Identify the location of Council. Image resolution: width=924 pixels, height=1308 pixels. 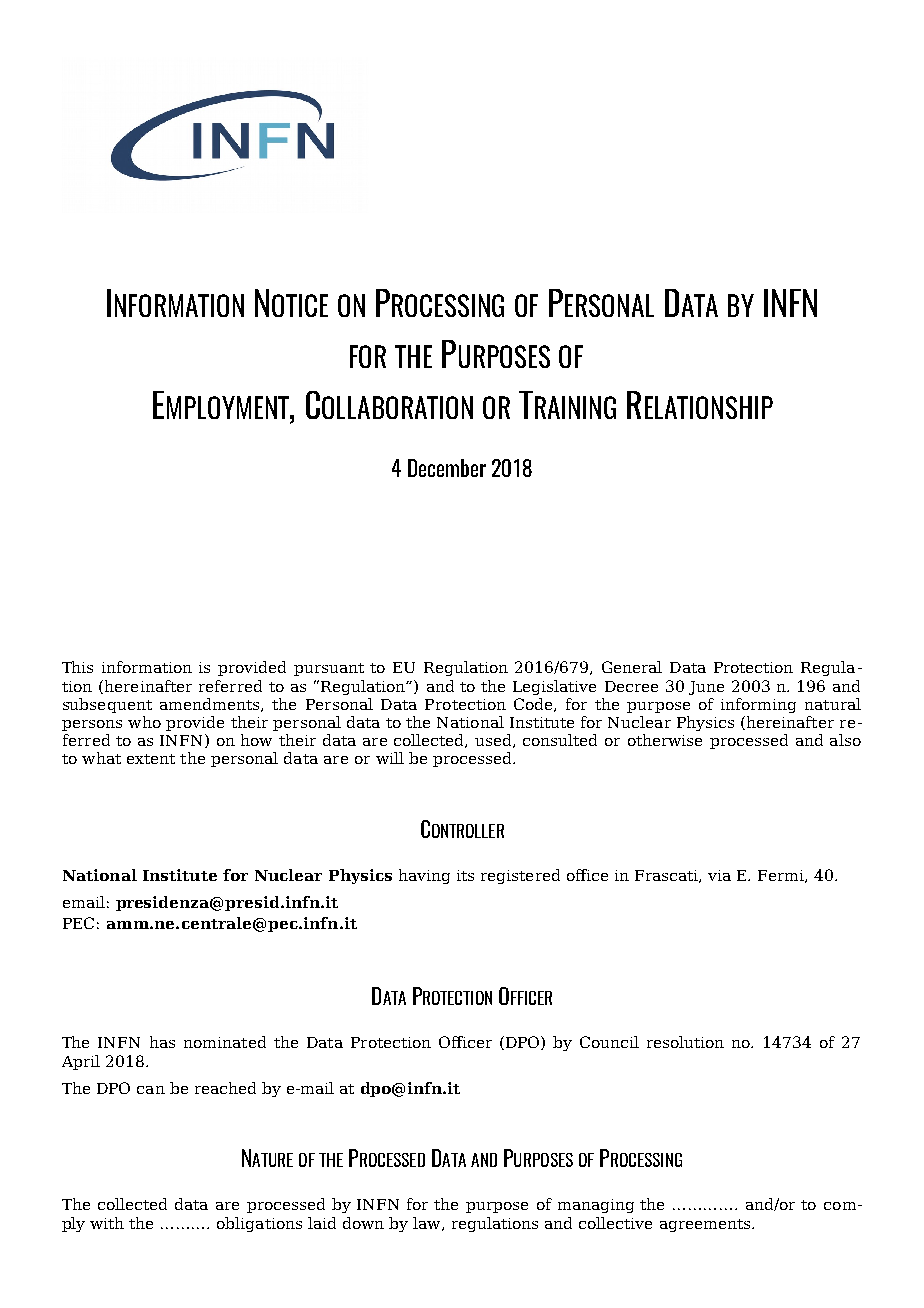
(609, 1042).
